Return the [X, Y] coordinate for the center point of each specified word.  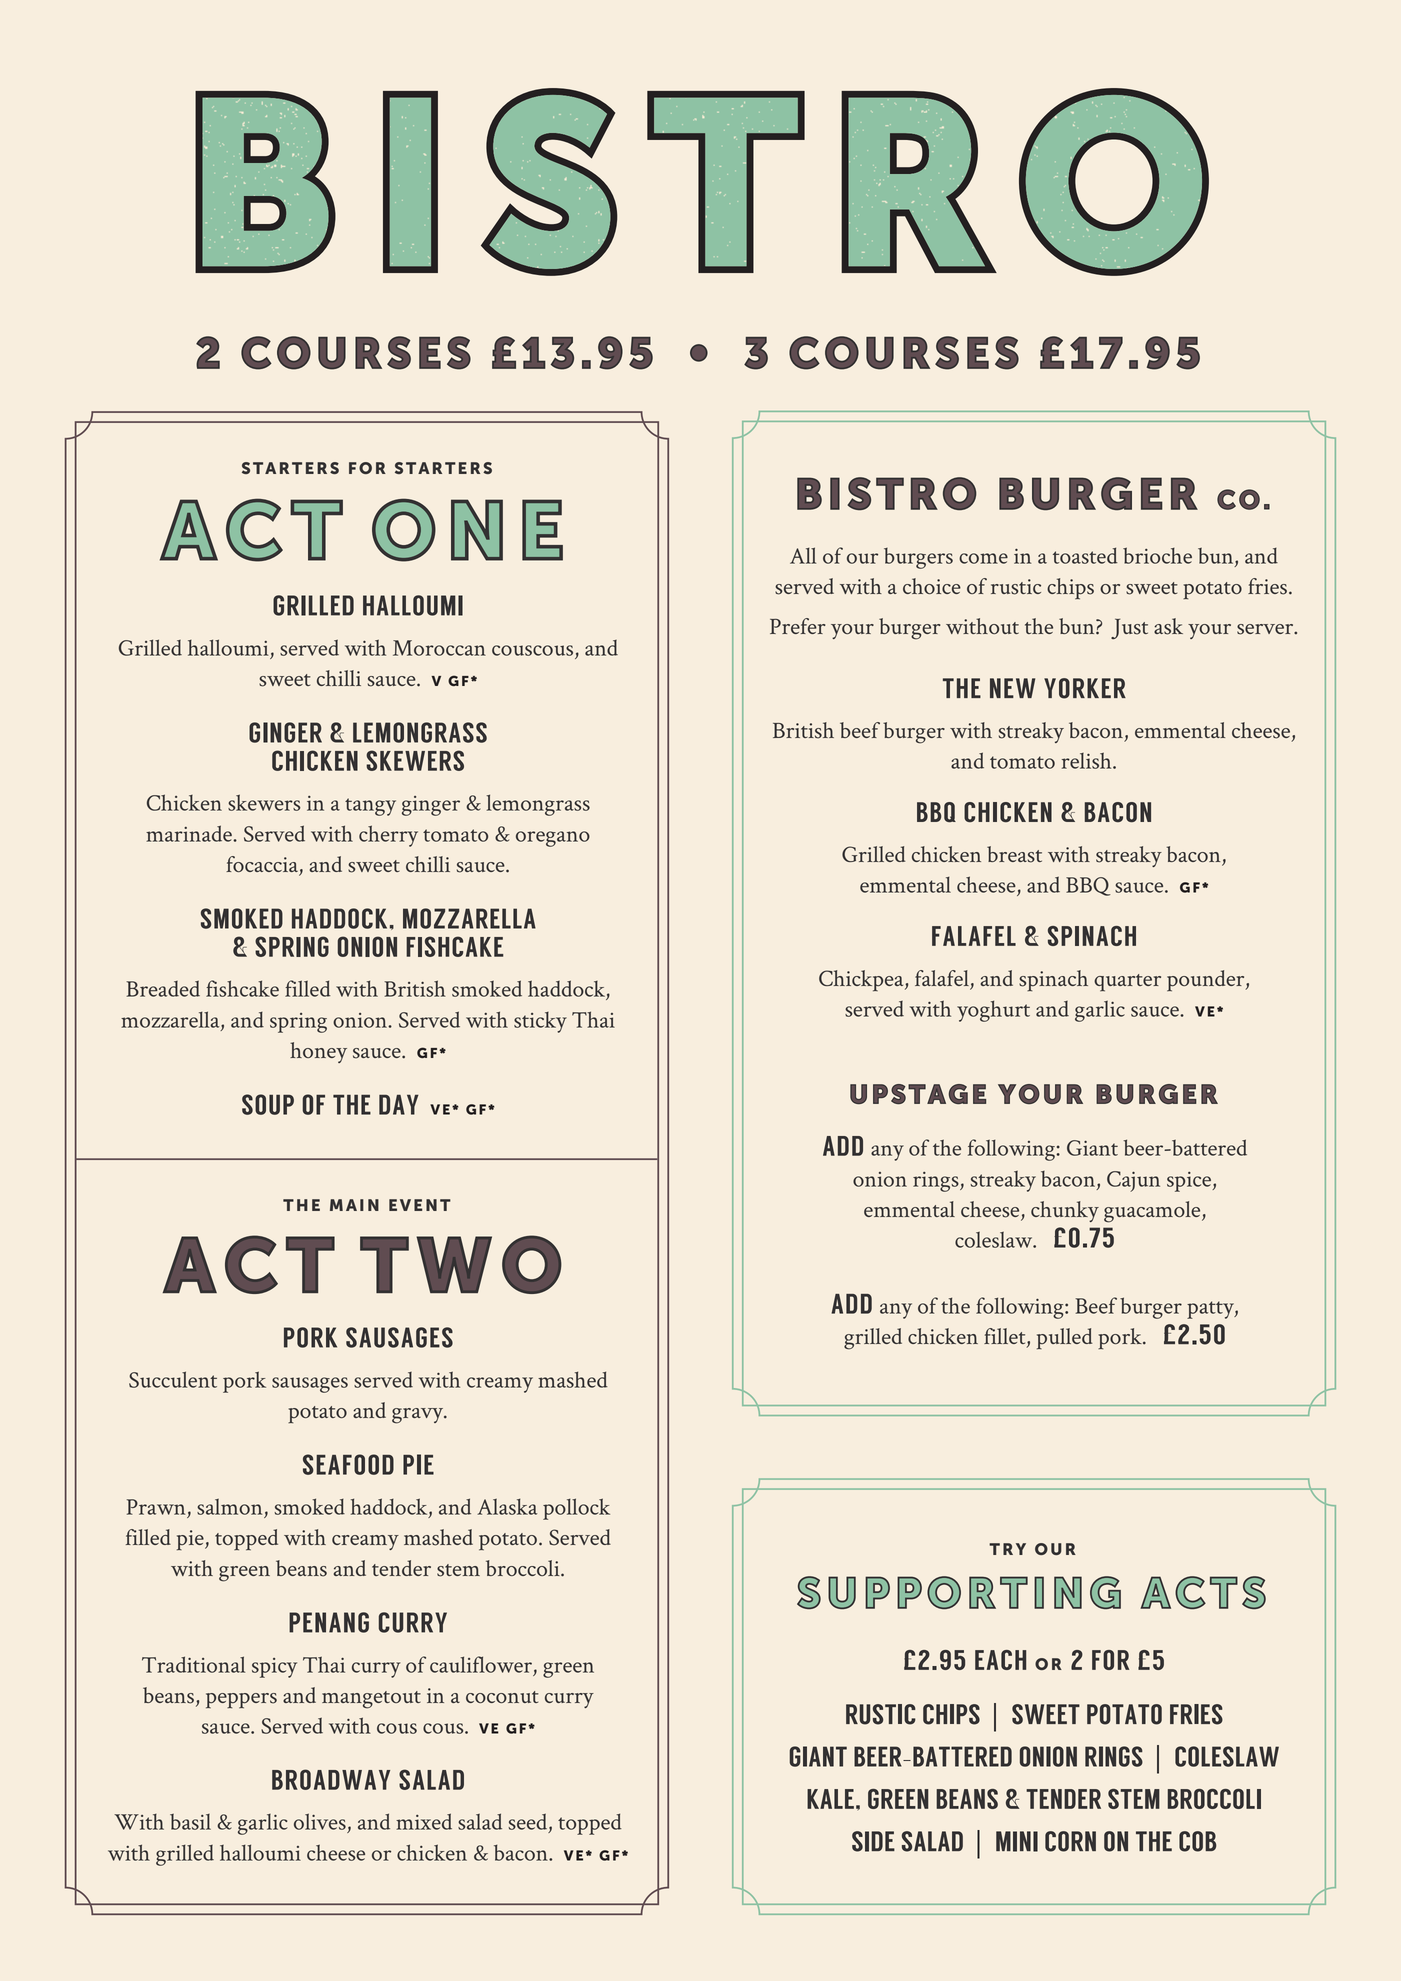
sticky [540, 1022]
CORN [1070, 1841]
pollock [576, 1509]
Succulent [173, 1379]
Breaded [163, 988]
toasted [1085, 555]
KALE [830, 1799]
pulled [1065, 1339]
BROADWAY [331, 1779]
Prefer [798, 626]
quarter [1127, 983]
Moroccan [439, 648]
